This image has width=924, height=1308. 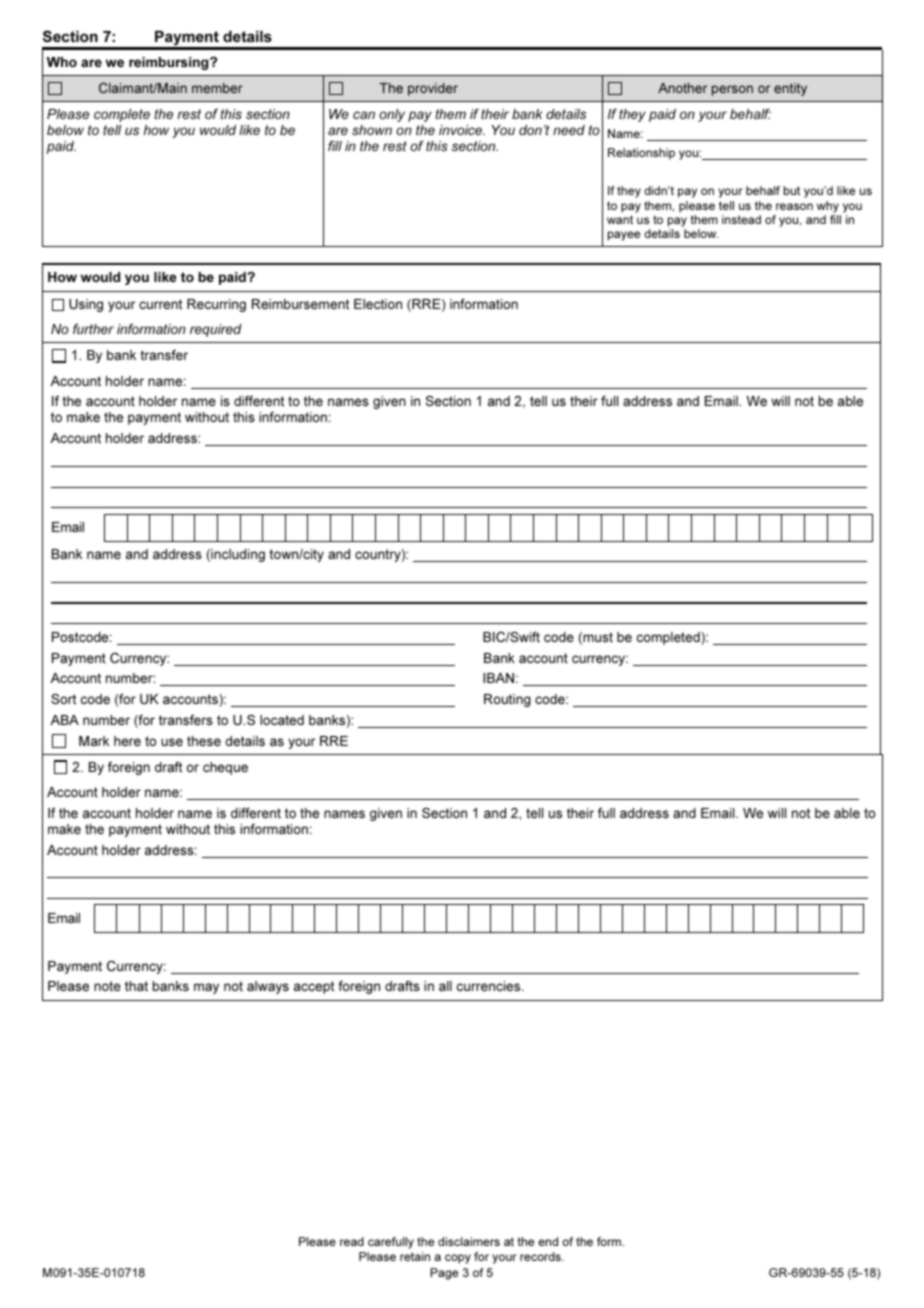 I want to click on reimbursing, so click(x=170, y=63).
